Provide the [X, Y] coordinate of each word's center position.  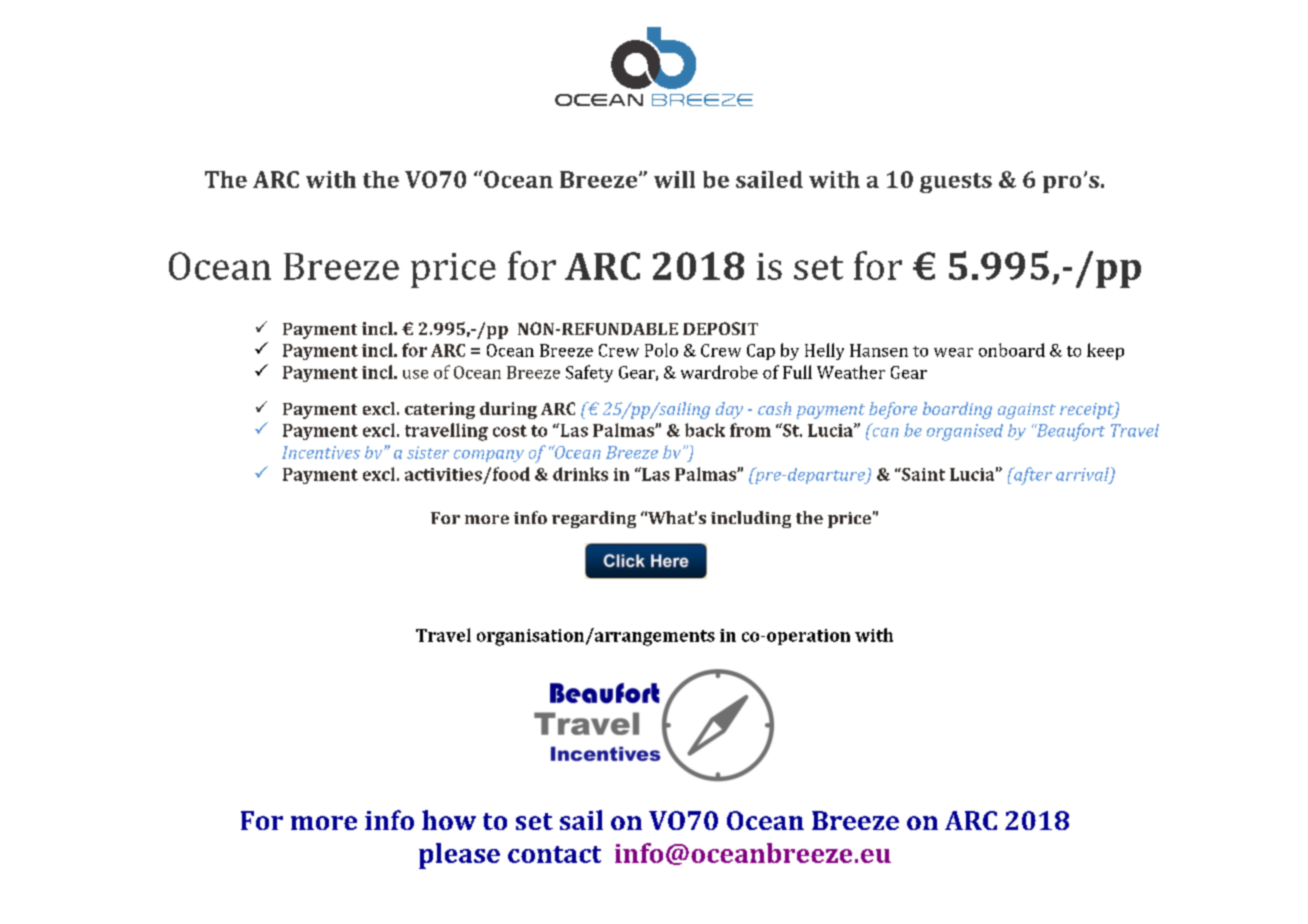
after [1032, 476]
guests [956, 183]
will [674, 179]
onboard [1012, 350]
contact [554, 854]
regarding [594, 519]
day [729, 410]
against [1027, 411]
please [459, 856]
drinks [580, 474]
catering [440, 410]
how [449, 820]
